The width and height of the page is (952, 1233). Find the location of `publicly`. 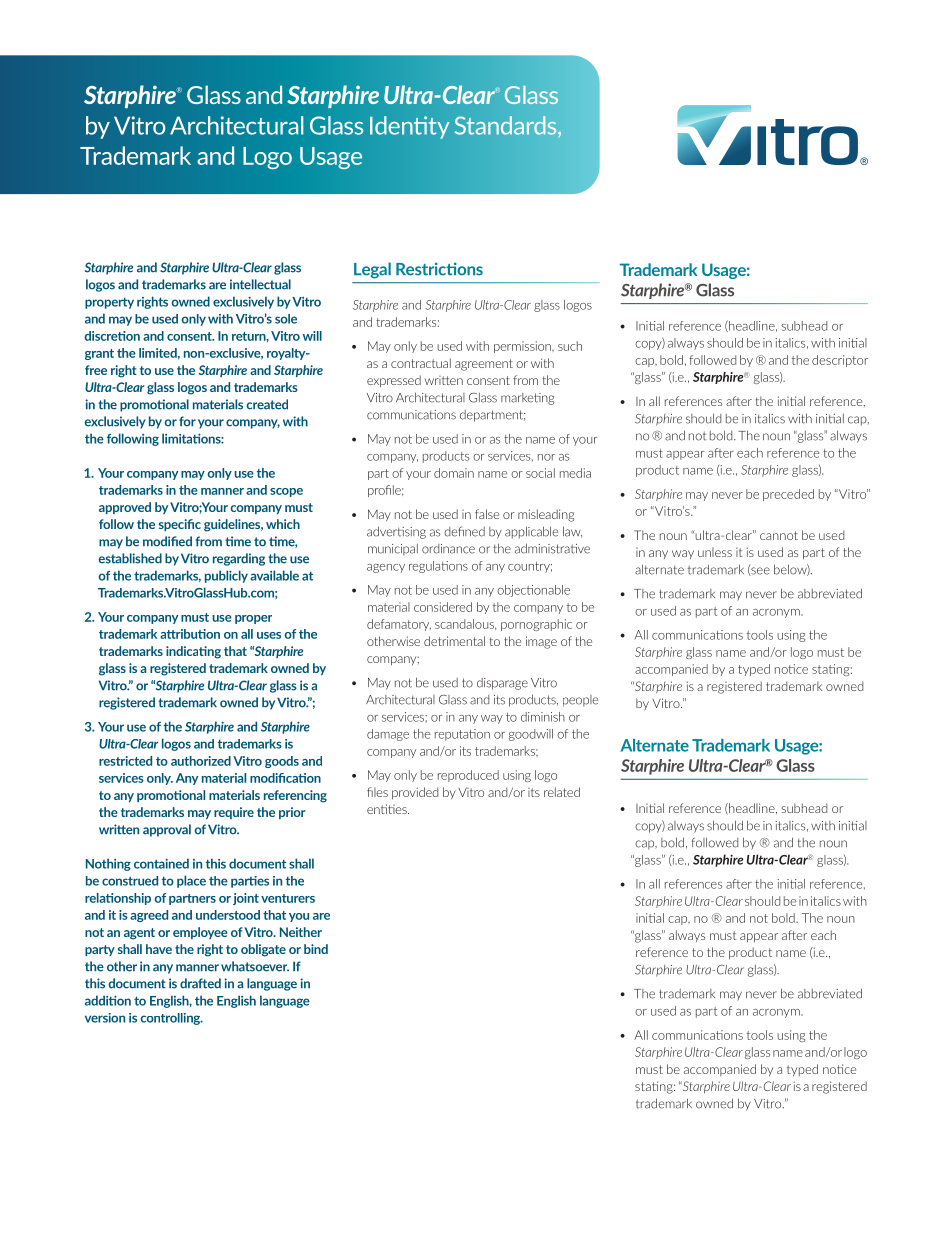

publicly is located at coordinates (226, 576).
